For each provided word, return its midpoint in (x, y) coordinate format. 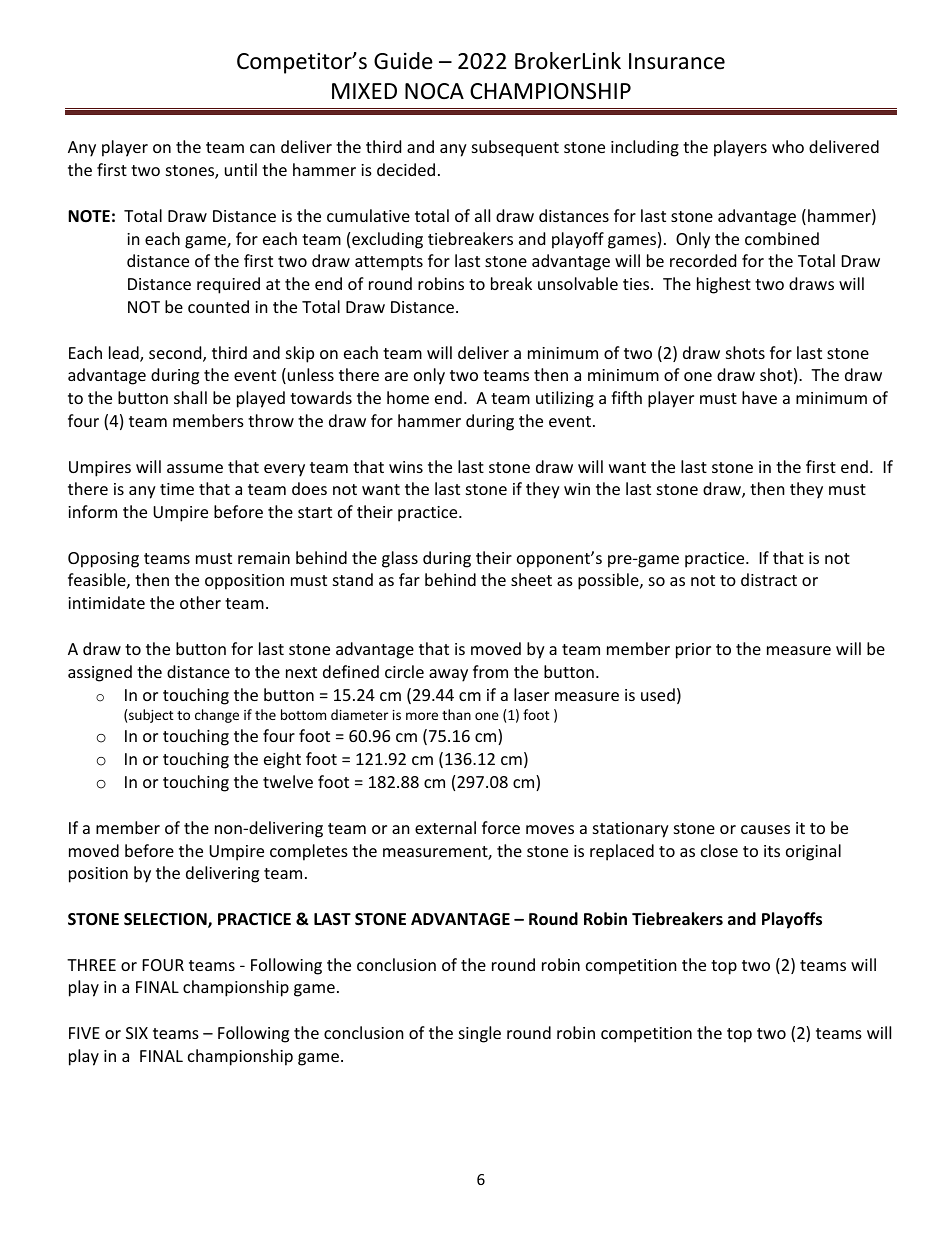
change (217, 716)
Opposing (103, 560)
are (396, 376)
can (262, 148)
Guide (403, 61)
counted (218, 306)
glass (400, 559)
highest (724, 285)
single (480, 1034)
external (445, 827)
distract (769, 579)
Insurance (677, 61)
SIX (137, 1033)
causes (765, 829)
